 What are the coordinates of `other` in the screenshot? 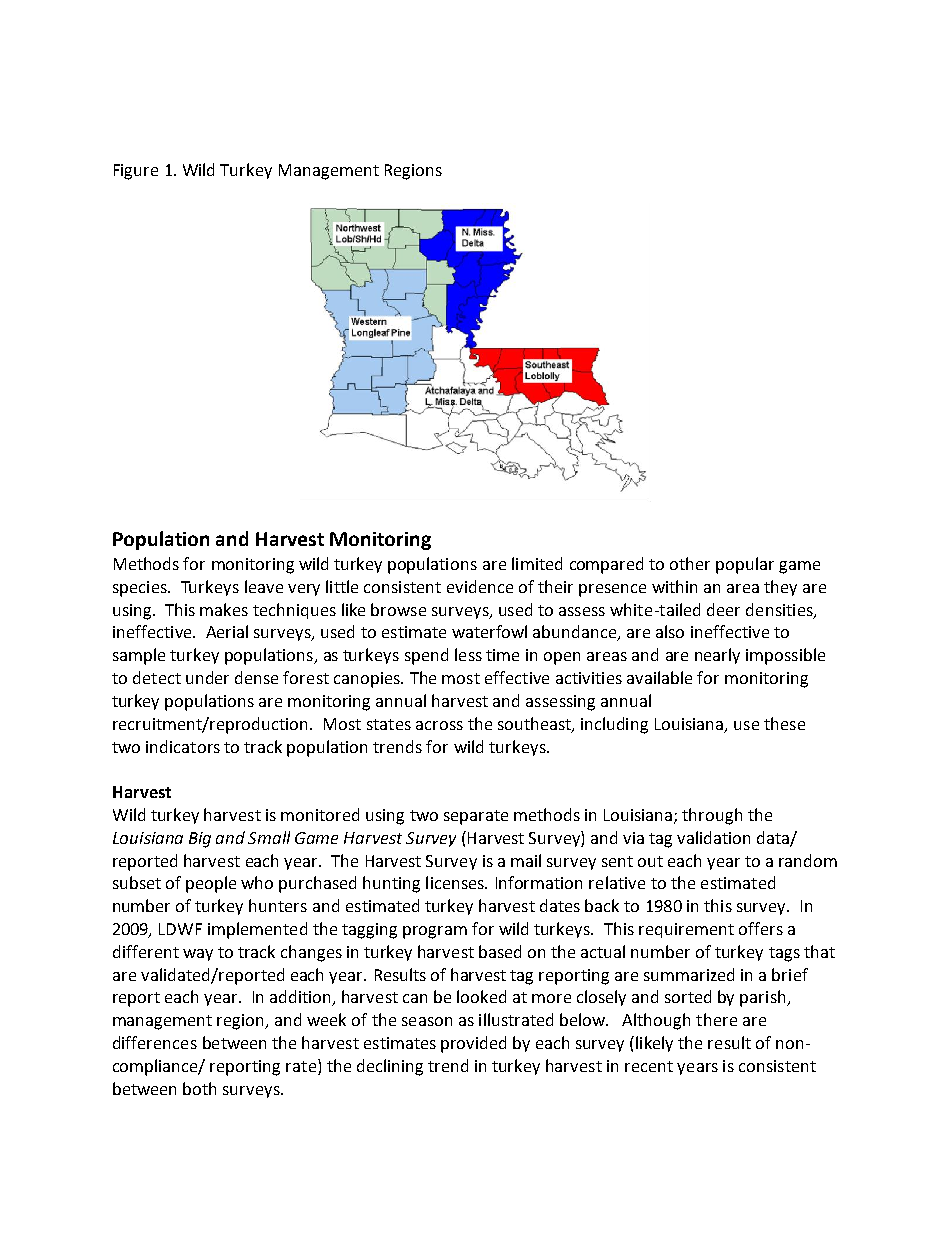 It's located at (690, 563).
